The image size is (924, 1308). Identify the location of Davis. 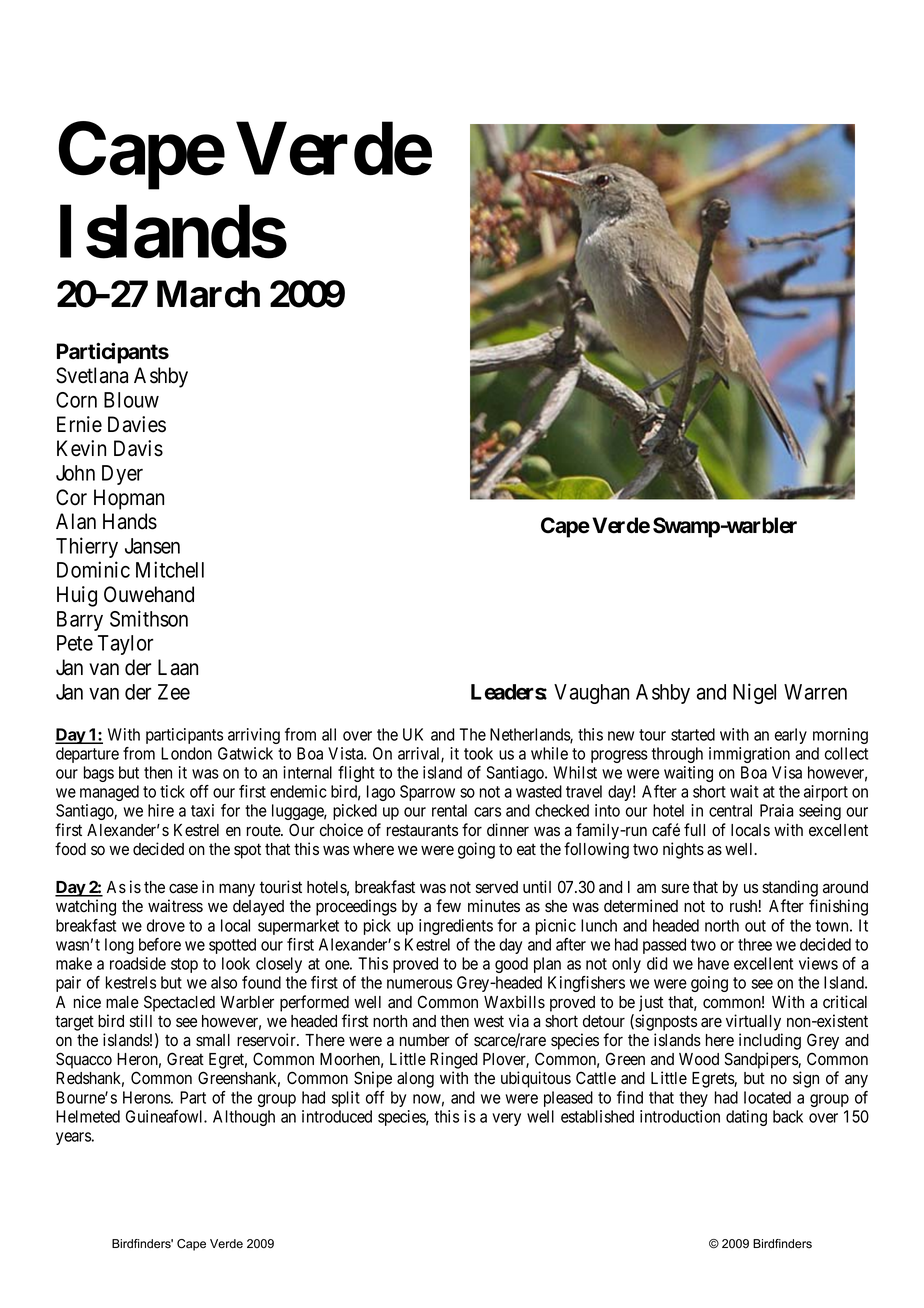
(138, 448).
